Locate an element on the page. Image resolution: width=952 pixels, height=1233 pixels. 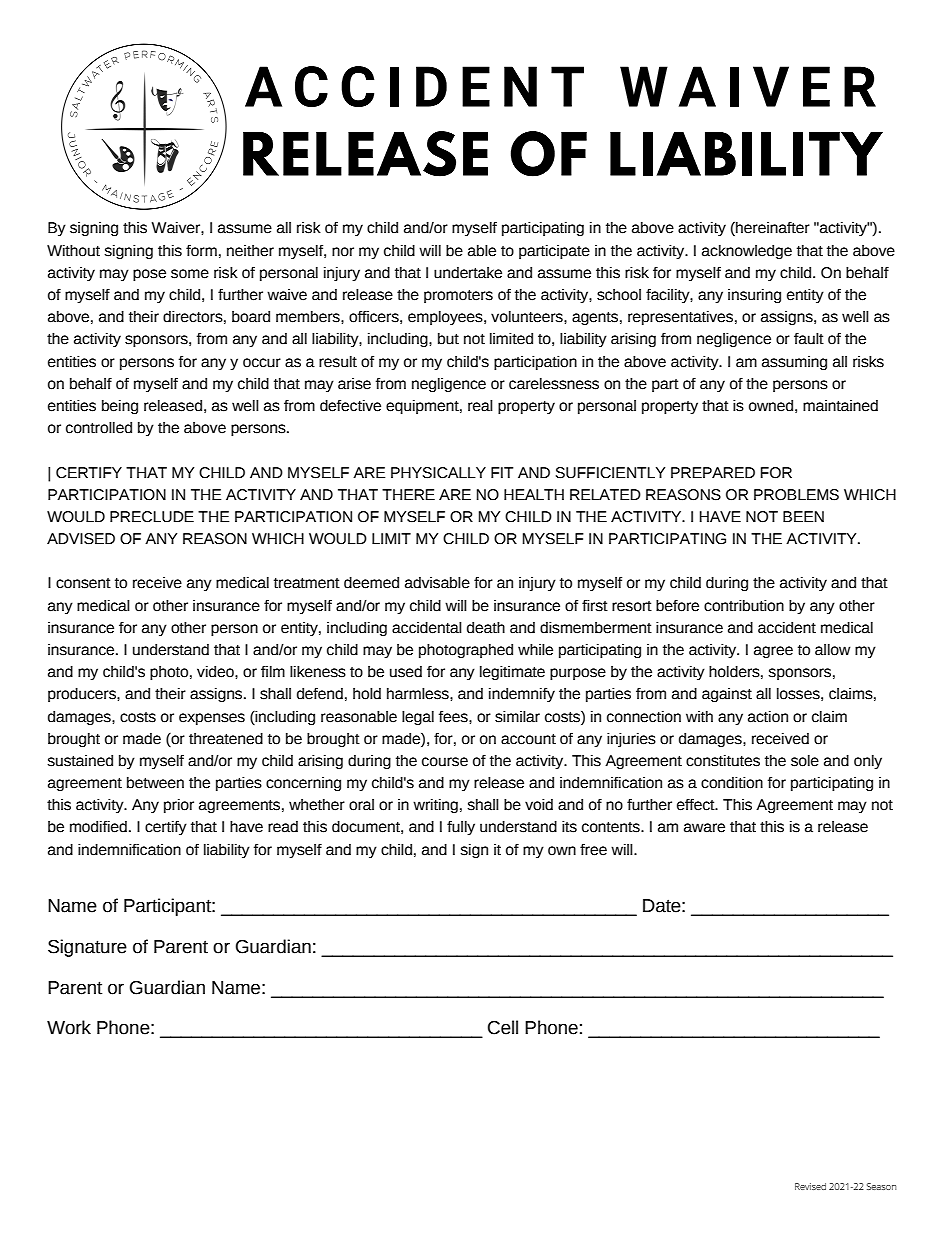
some is located at coordinates (190, 274).
